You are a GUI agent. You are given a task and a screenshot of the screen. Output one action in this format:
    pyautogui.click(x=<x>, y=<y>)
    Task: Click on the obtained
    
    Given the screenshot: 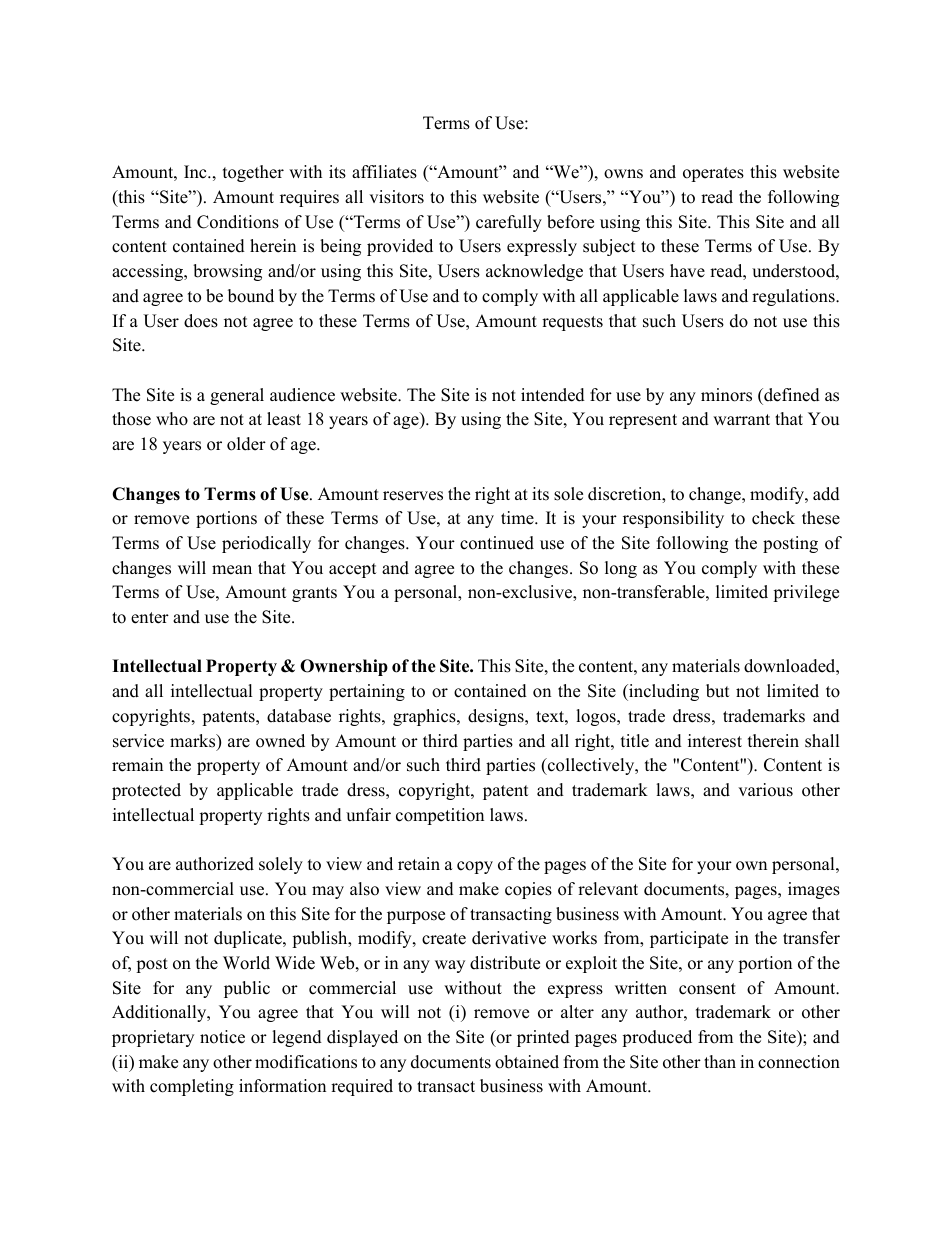 What is the action you would take?
    pyautogui.click(x=527, y=1062)
